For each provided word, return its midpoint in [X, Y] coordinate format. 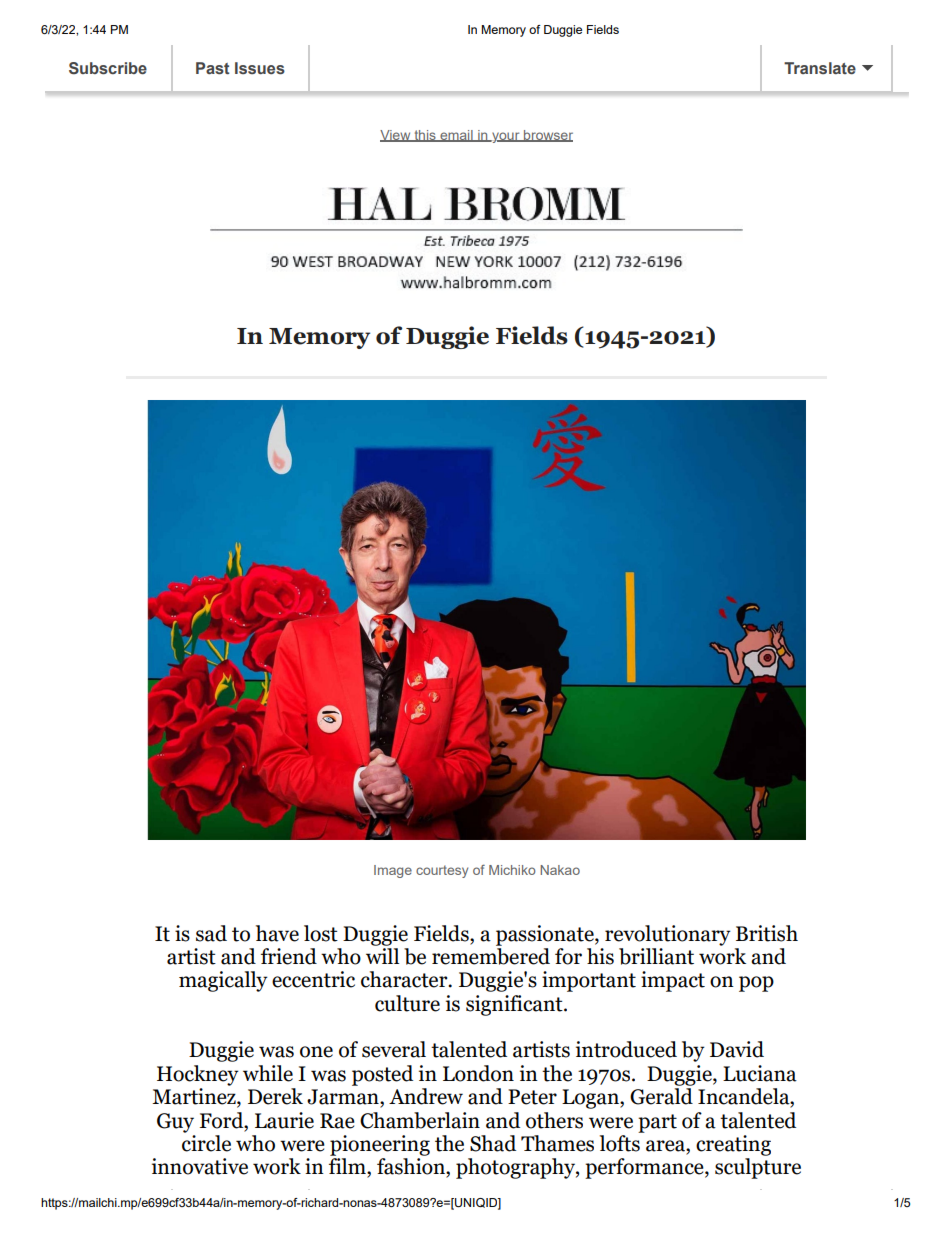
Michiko [512, 870]
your [506, 137]
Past [213, 68]
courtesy [442, 871]
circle [206, 1142]
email [456, 136]
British [767, 933]
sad [211, 933]
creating [733, 1145]
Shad [493, 1143]
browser [547, 136]
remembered [491, 955]
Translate [820, 68]
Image [393, 871]
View [396, 136]
